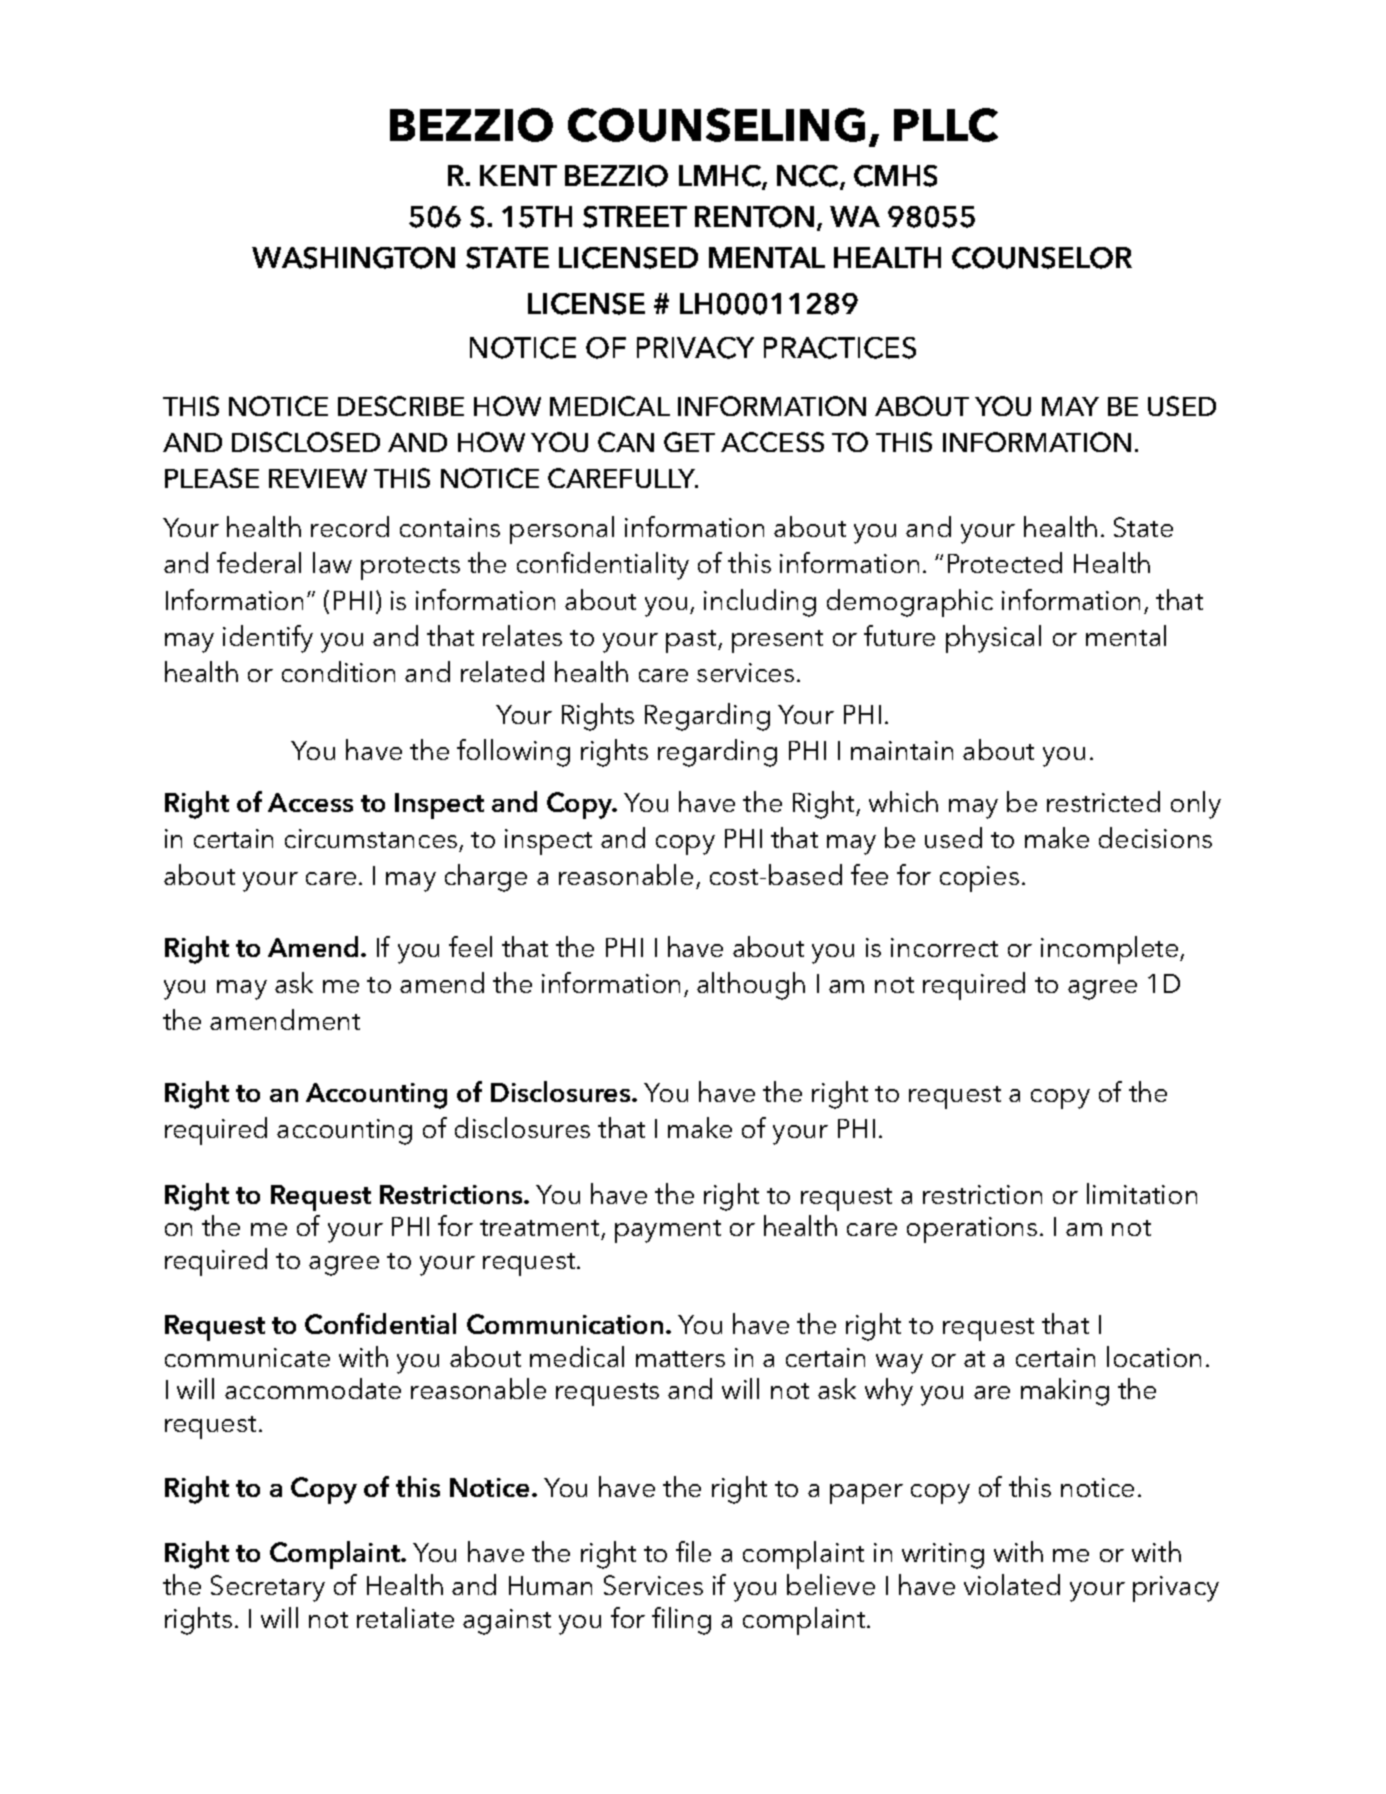 The image size is (1386, 1794). I want to click on WASHINGTON, so click(353, 258).
